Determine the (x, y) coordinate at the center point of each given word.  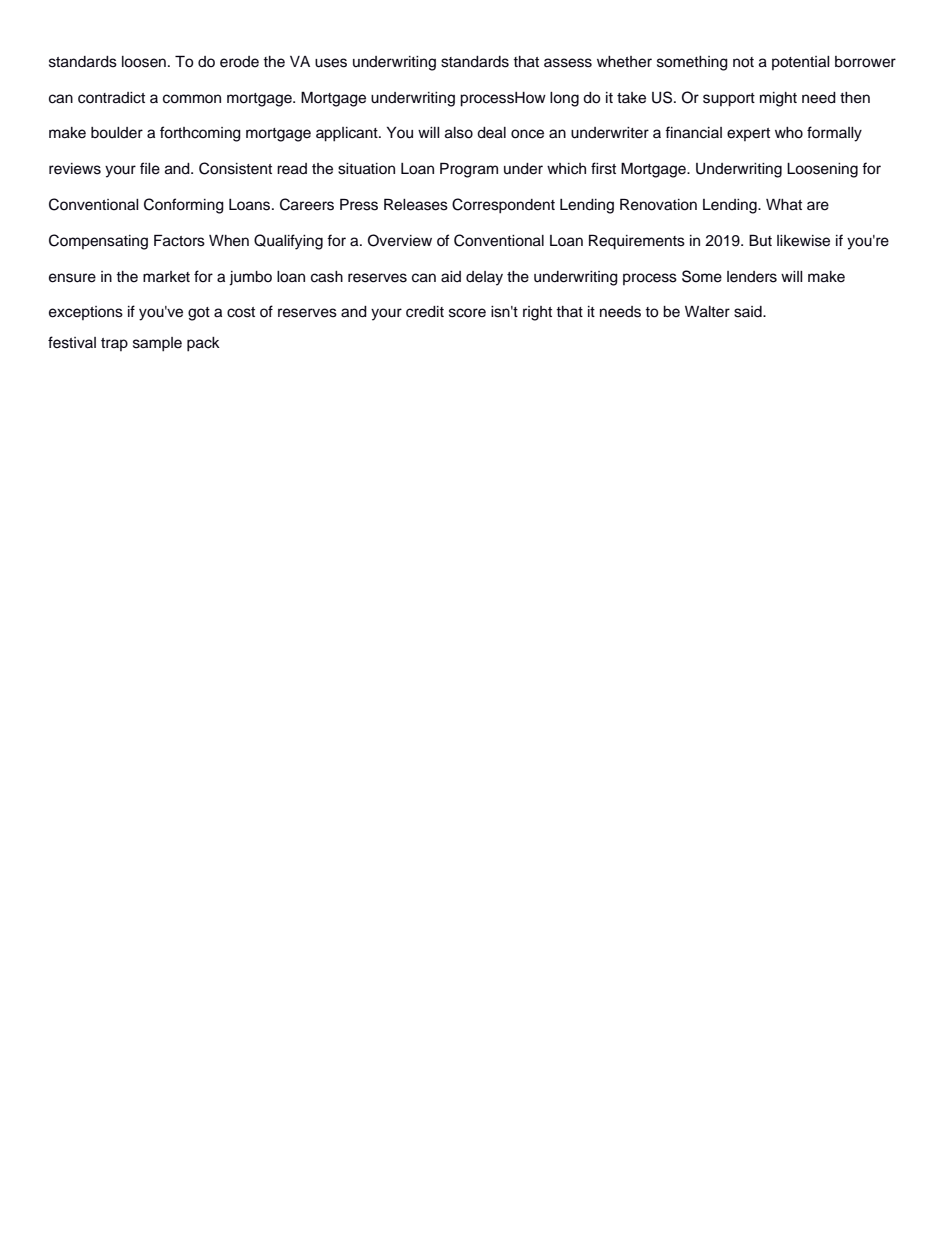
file (150, 168)
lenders (752, 277)
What (784, 205)
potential (801, 63)
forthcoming (200, 134)
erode (239, 62)
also (459, 133)
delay (484, 278)
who (789, 133)
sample (157, 344)
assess (568, 63)
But (760, 240)
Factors (179, 240)
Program (469, 170)
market (166, 277)
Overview (400, 240)
